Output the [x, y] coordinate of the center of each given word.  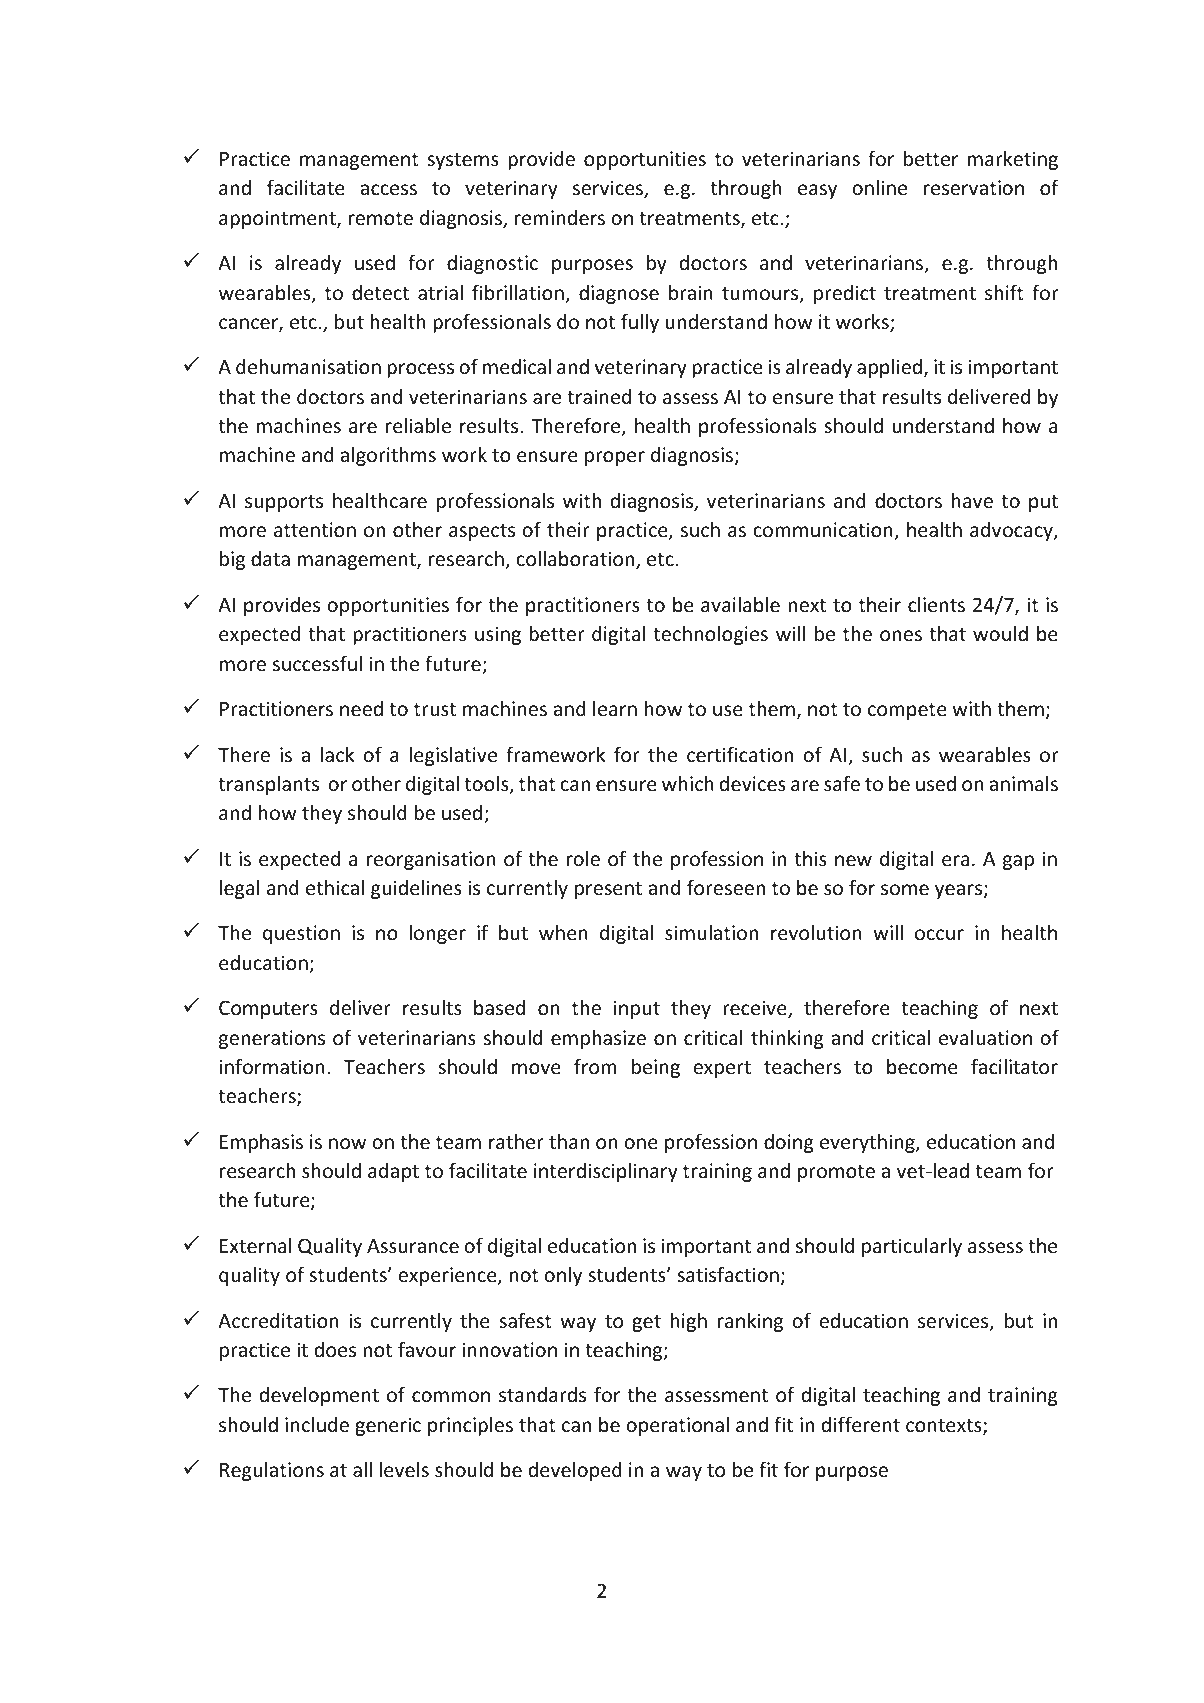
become [922, 1066]
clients [936, 604]
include [317, 1424]
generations [272, 1039]
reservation [974, 187]
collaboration [576, 560]
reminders [560, 217]
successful [317, 663]
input [637, 1009]
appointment [278, 219]
